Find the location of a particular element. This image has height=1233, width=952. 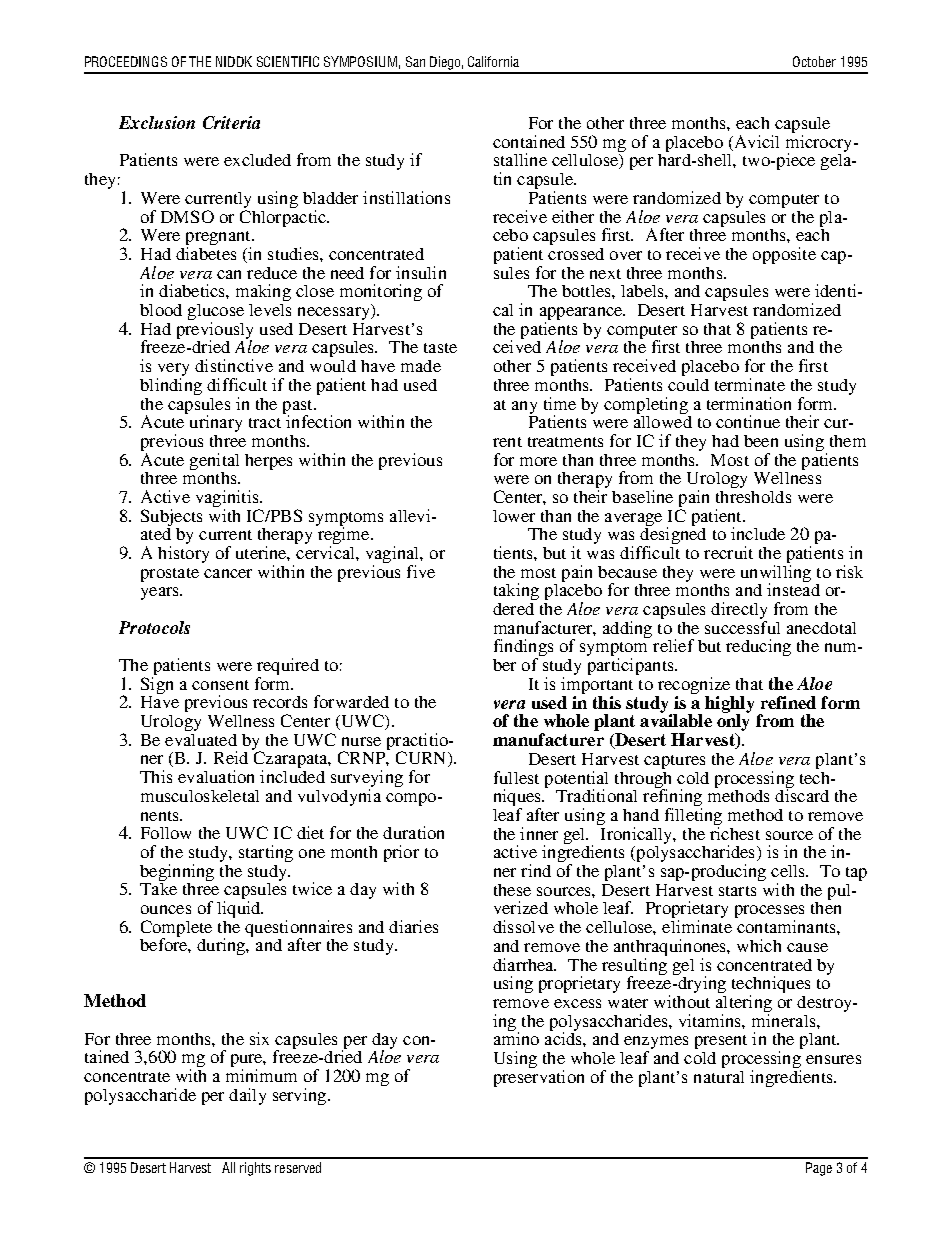

rights is located at coordinates (255, 1169).
